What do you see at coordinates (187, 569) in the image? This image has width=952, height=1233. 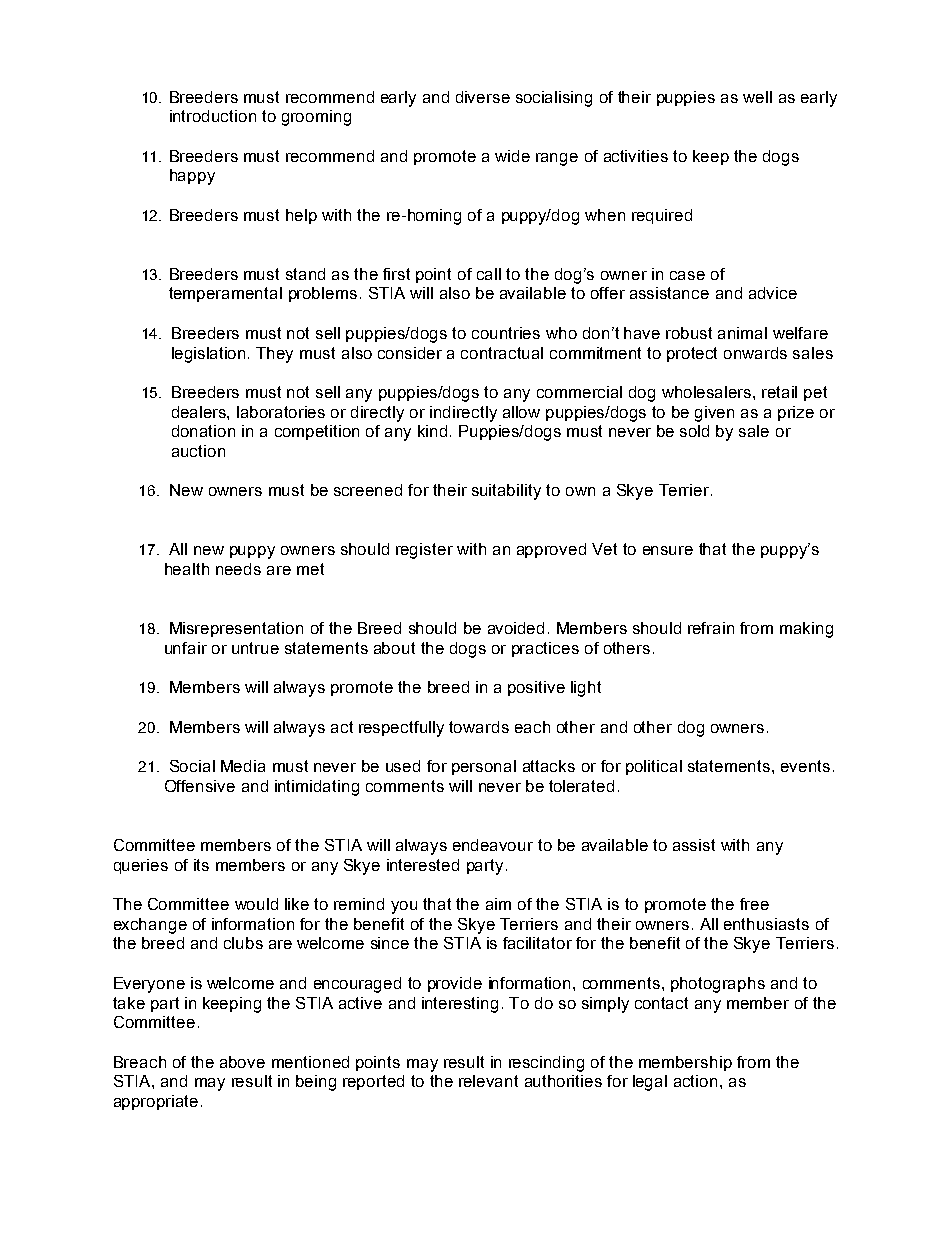 I see `health` at bounding box center [187, 569].
